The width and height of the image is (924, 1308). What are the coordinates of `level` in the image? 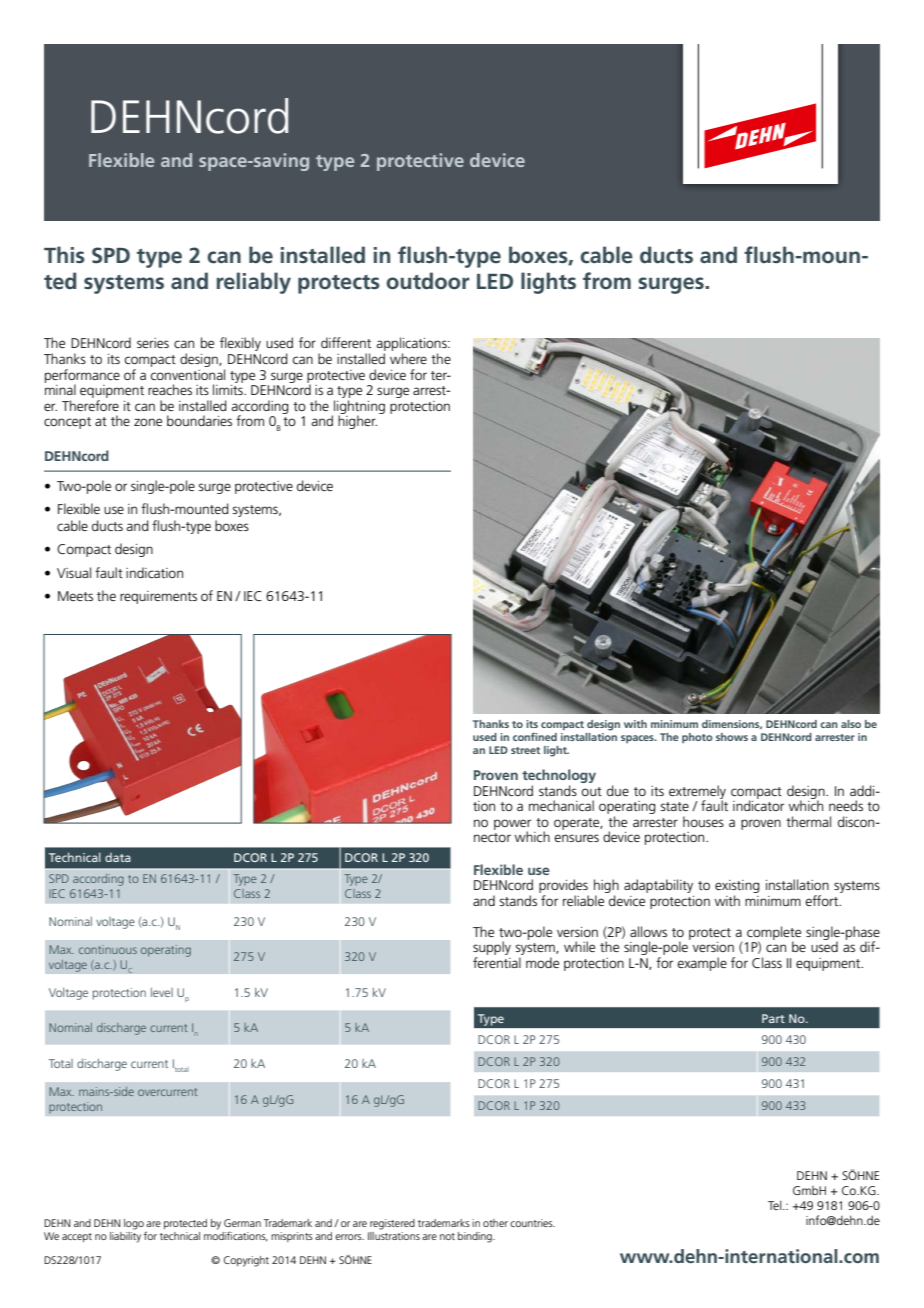 It's located at (162, 992).
